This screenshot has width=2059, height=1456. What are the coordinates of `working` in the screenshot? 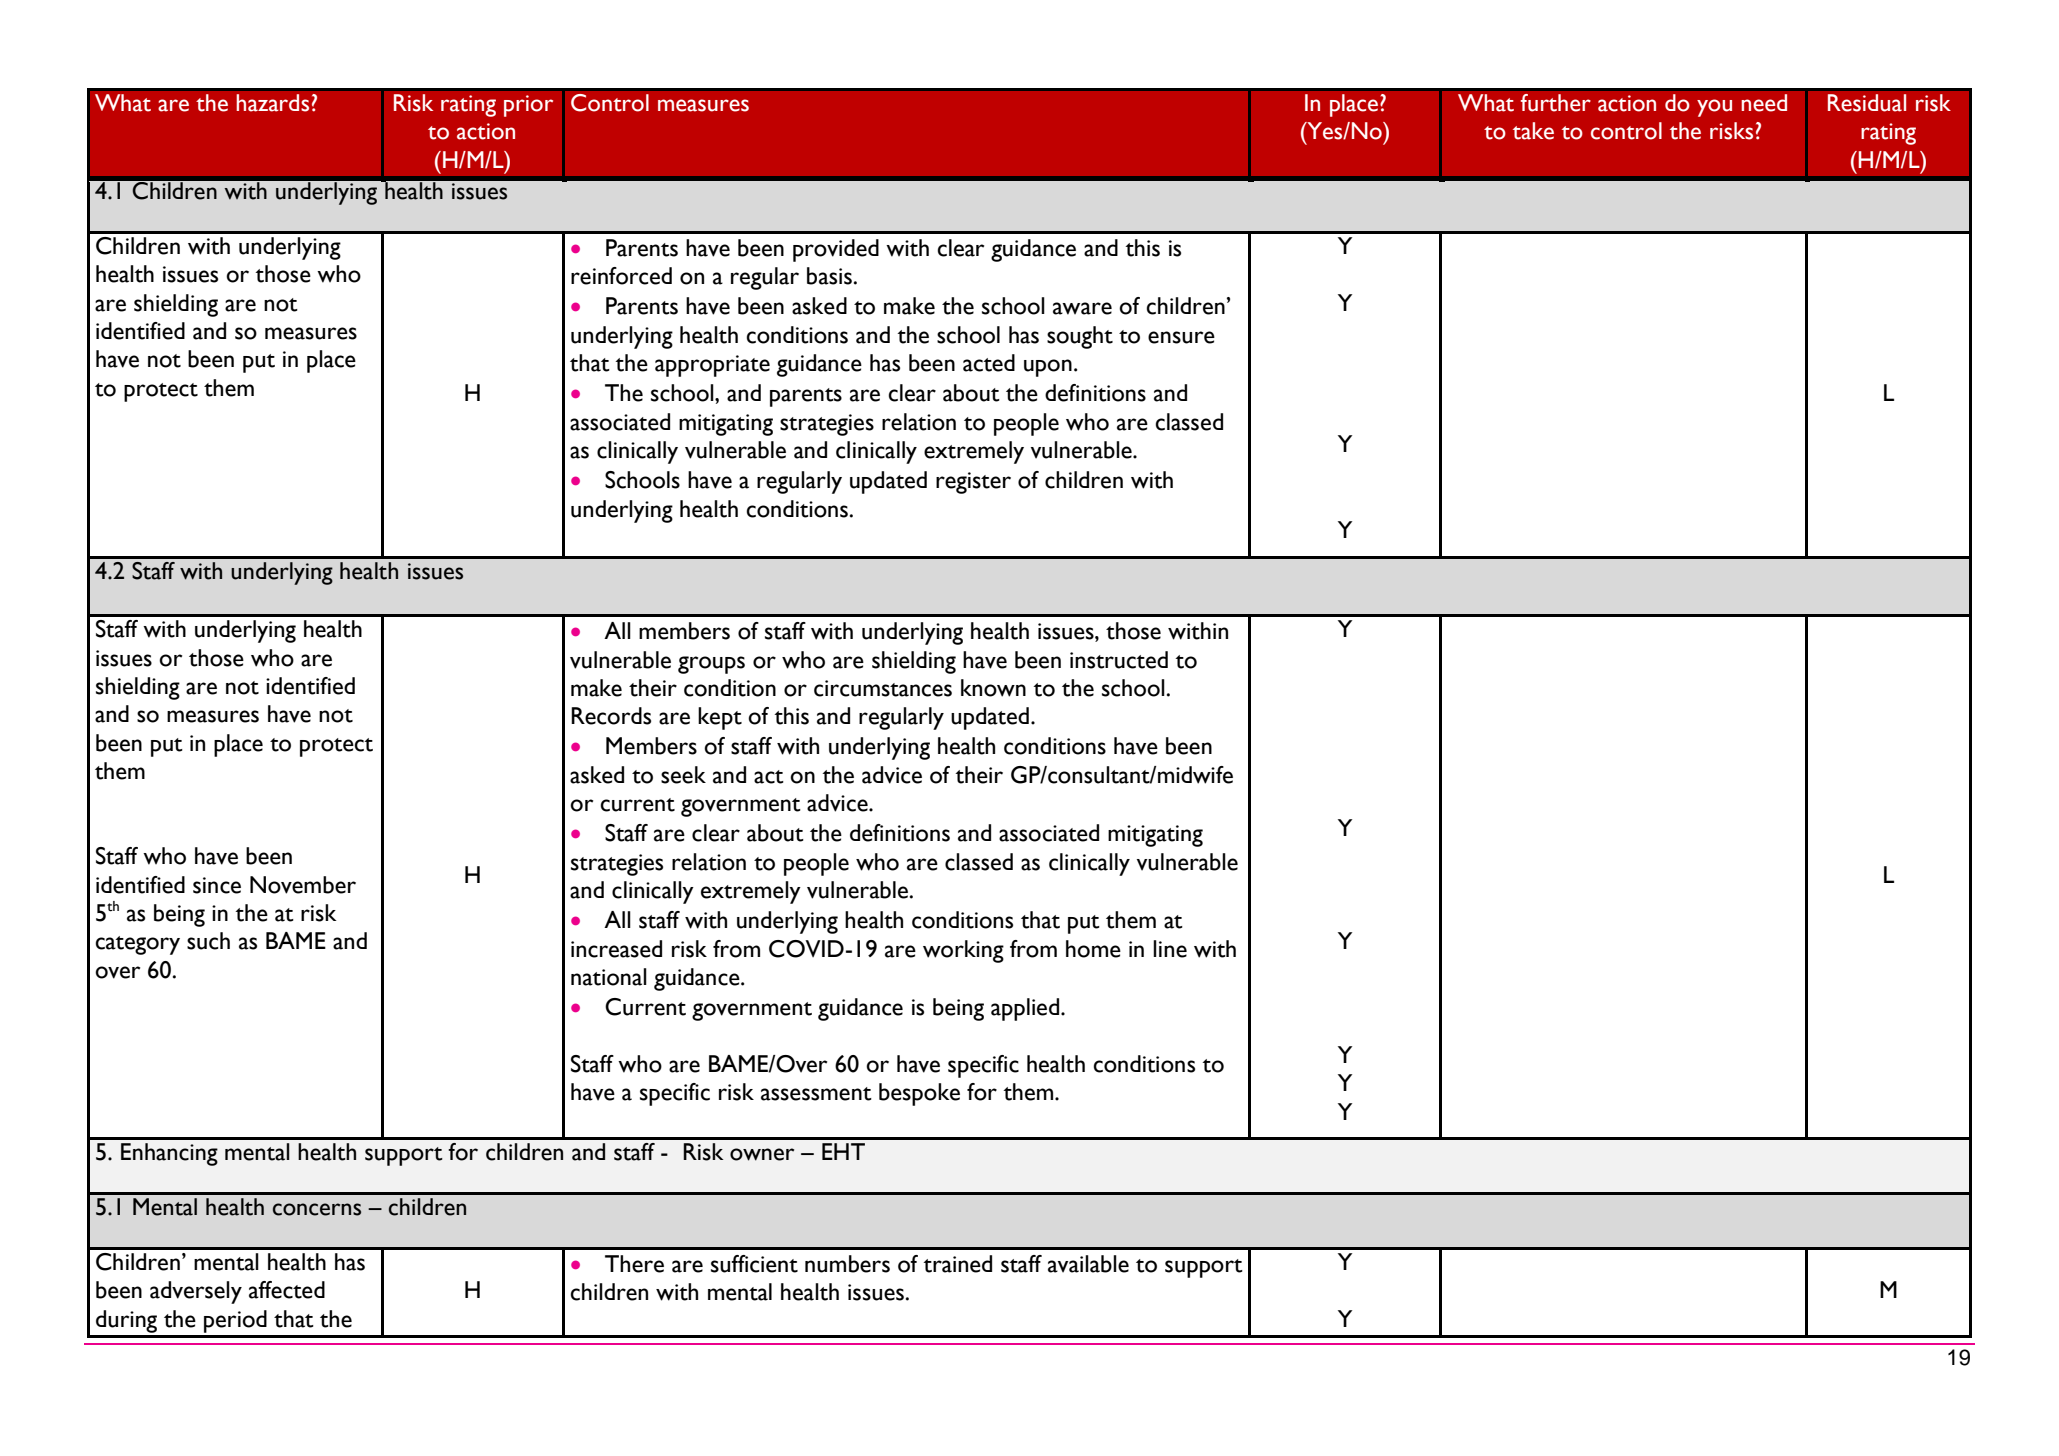 It's located at (963, 951).
